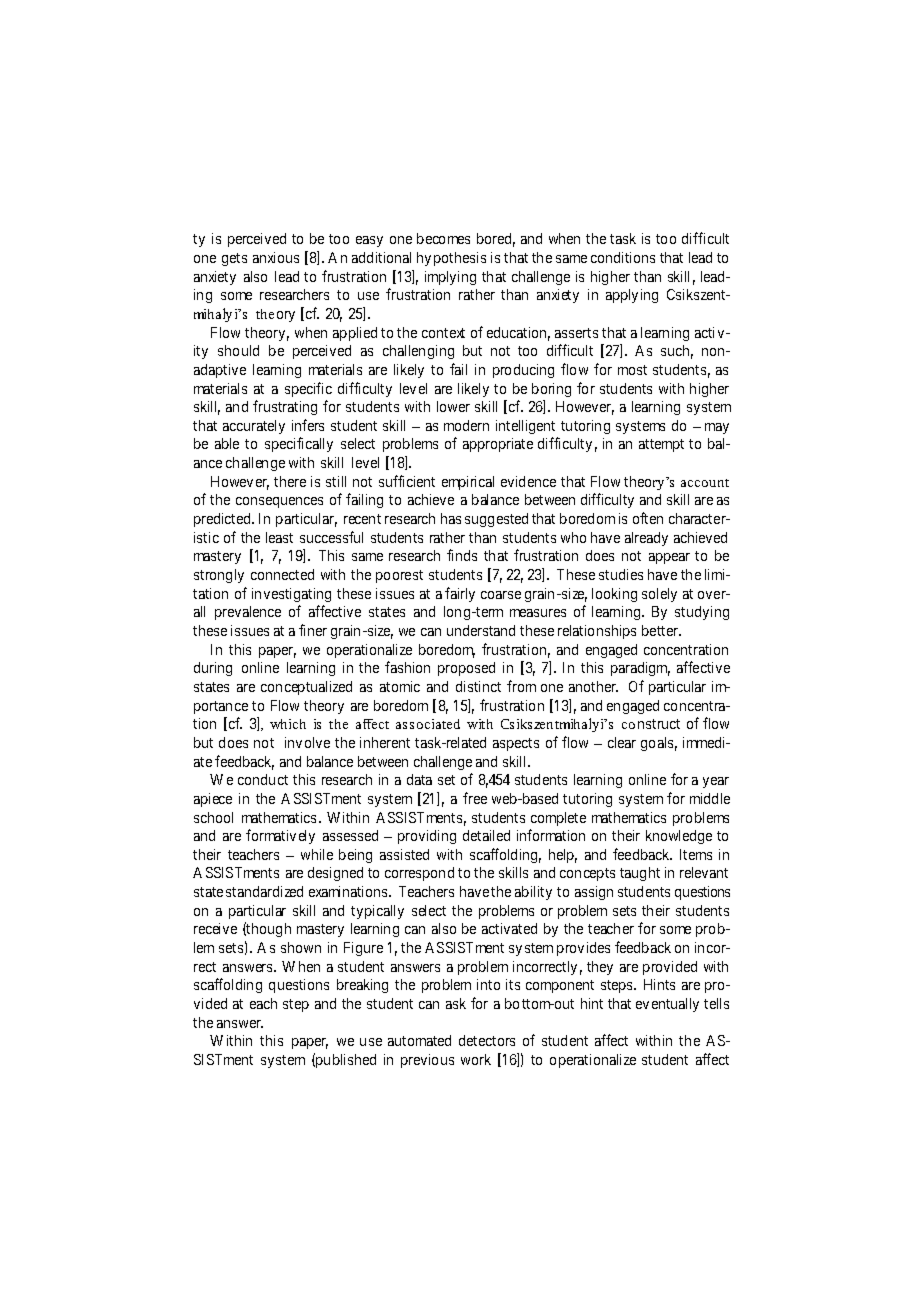  Describe the element at coordinates (451, 259) in the screenshot. I see `hypothesis` at that location.
